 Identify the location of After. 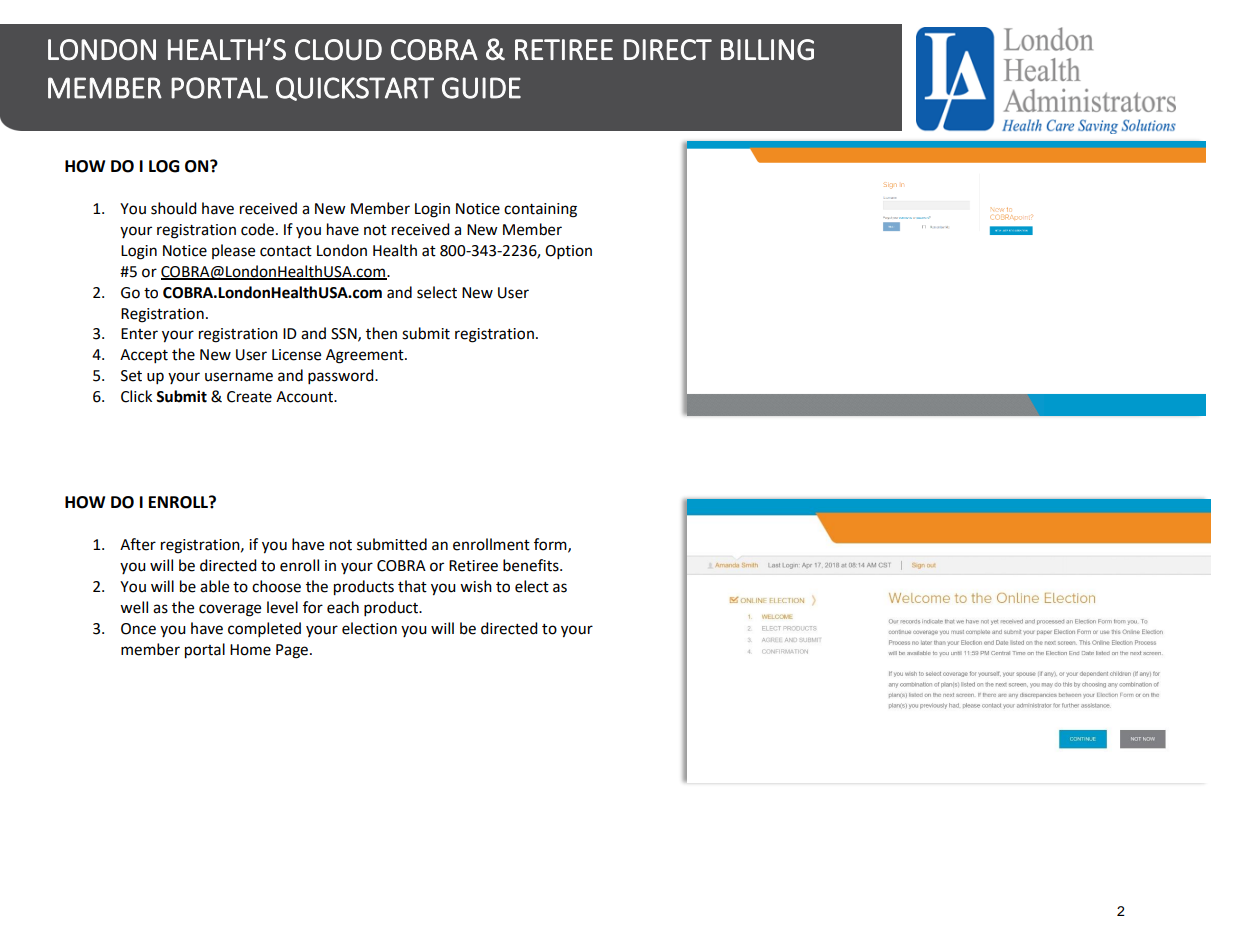
(138, 544).
